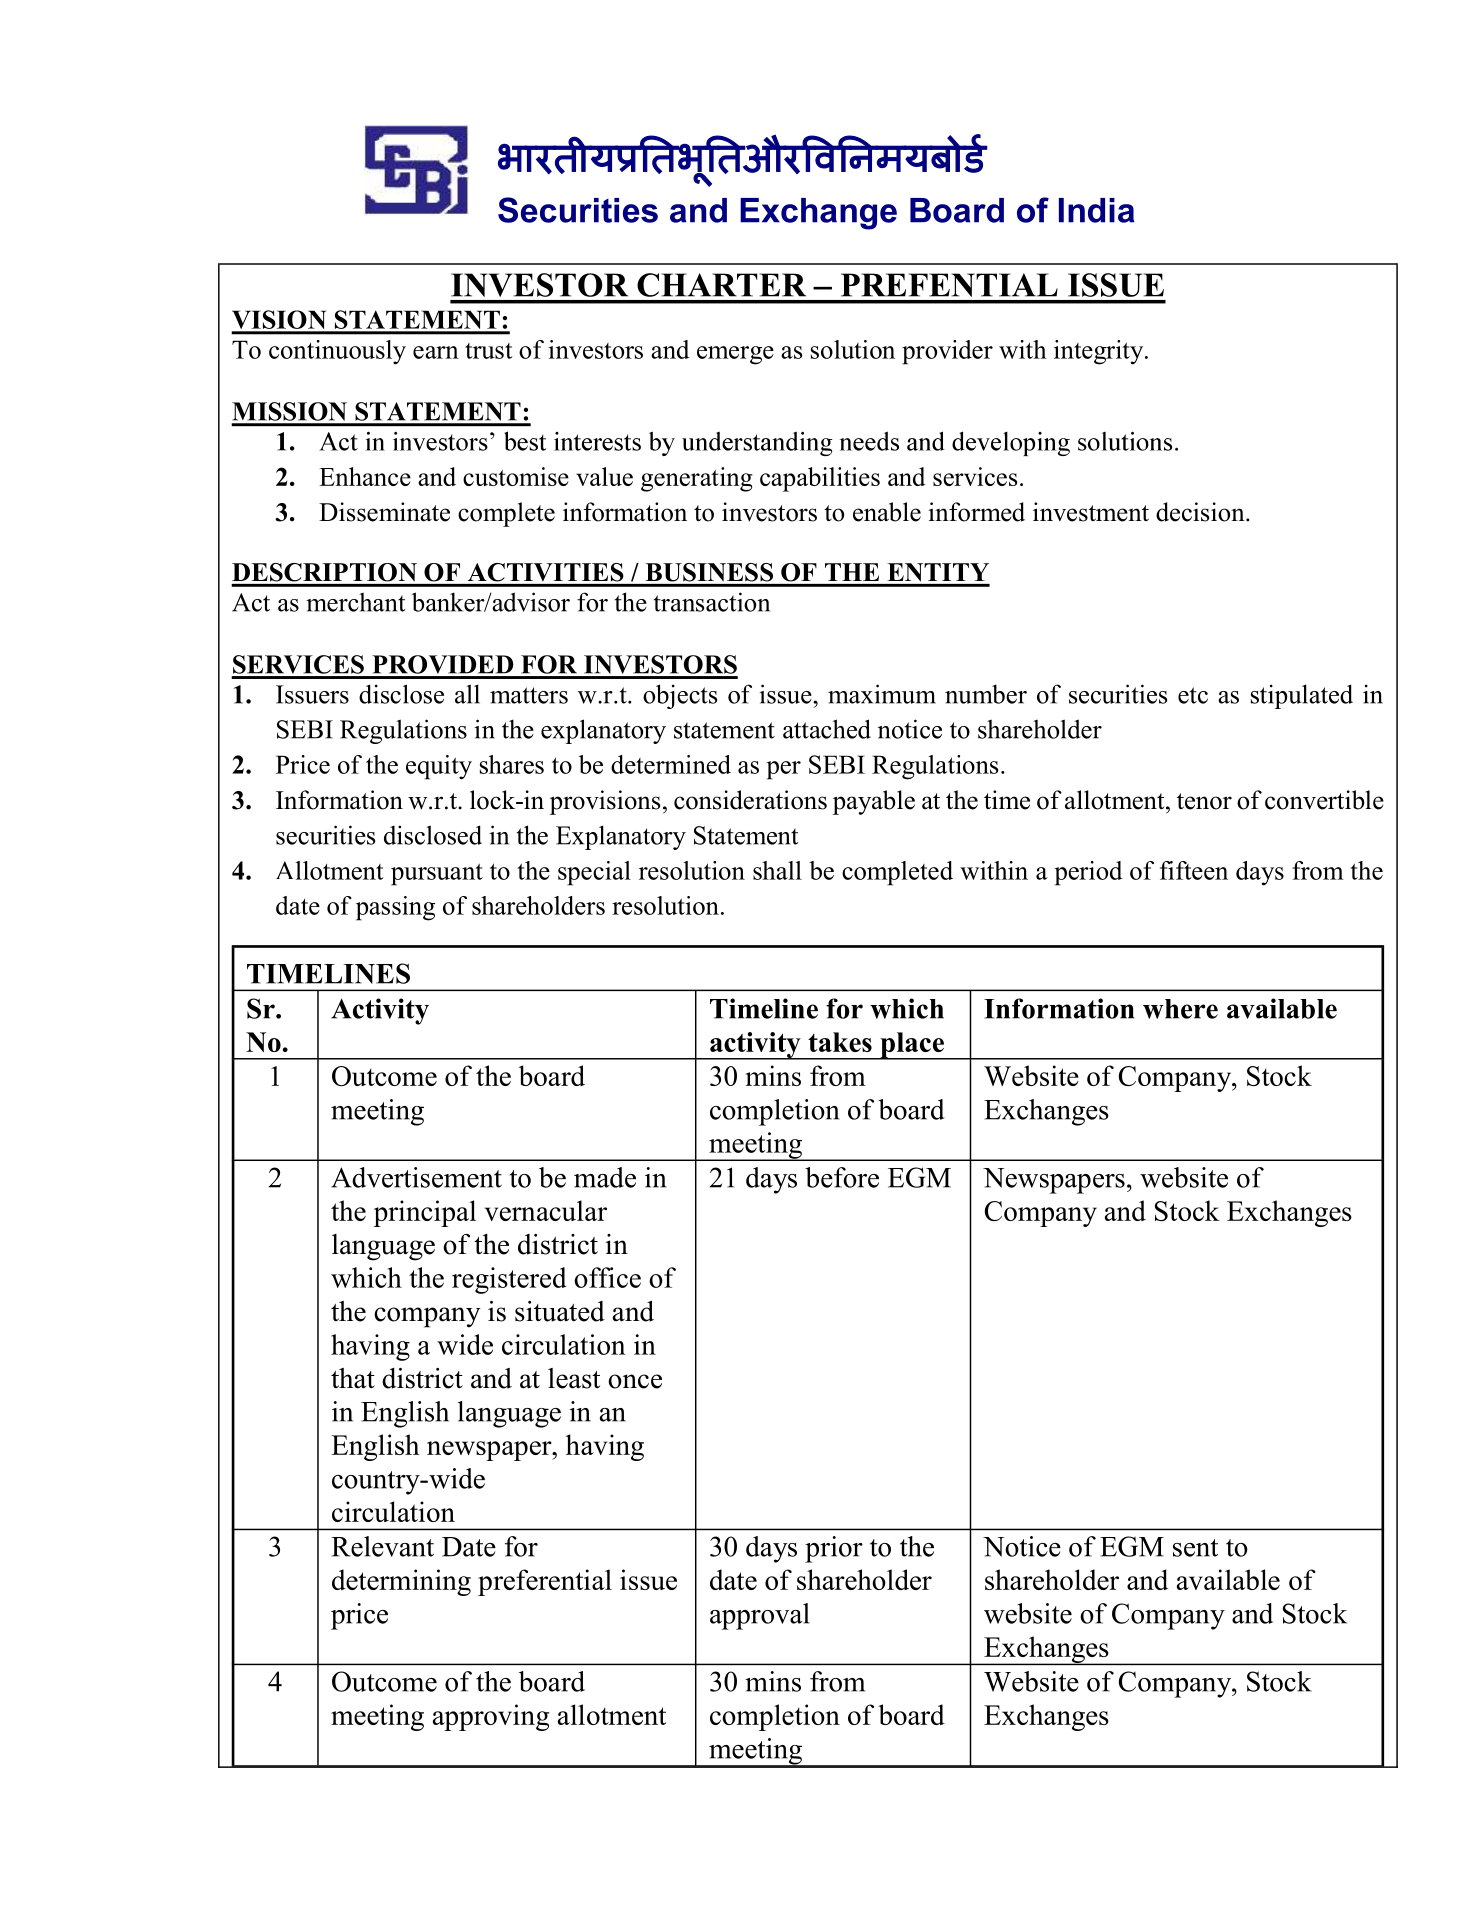 This screenshot has height=1920, width=1483. What do you see at coordinates (491, 1717) in the screenshot?
I see `approving` at bounding box center [491, 1717].
